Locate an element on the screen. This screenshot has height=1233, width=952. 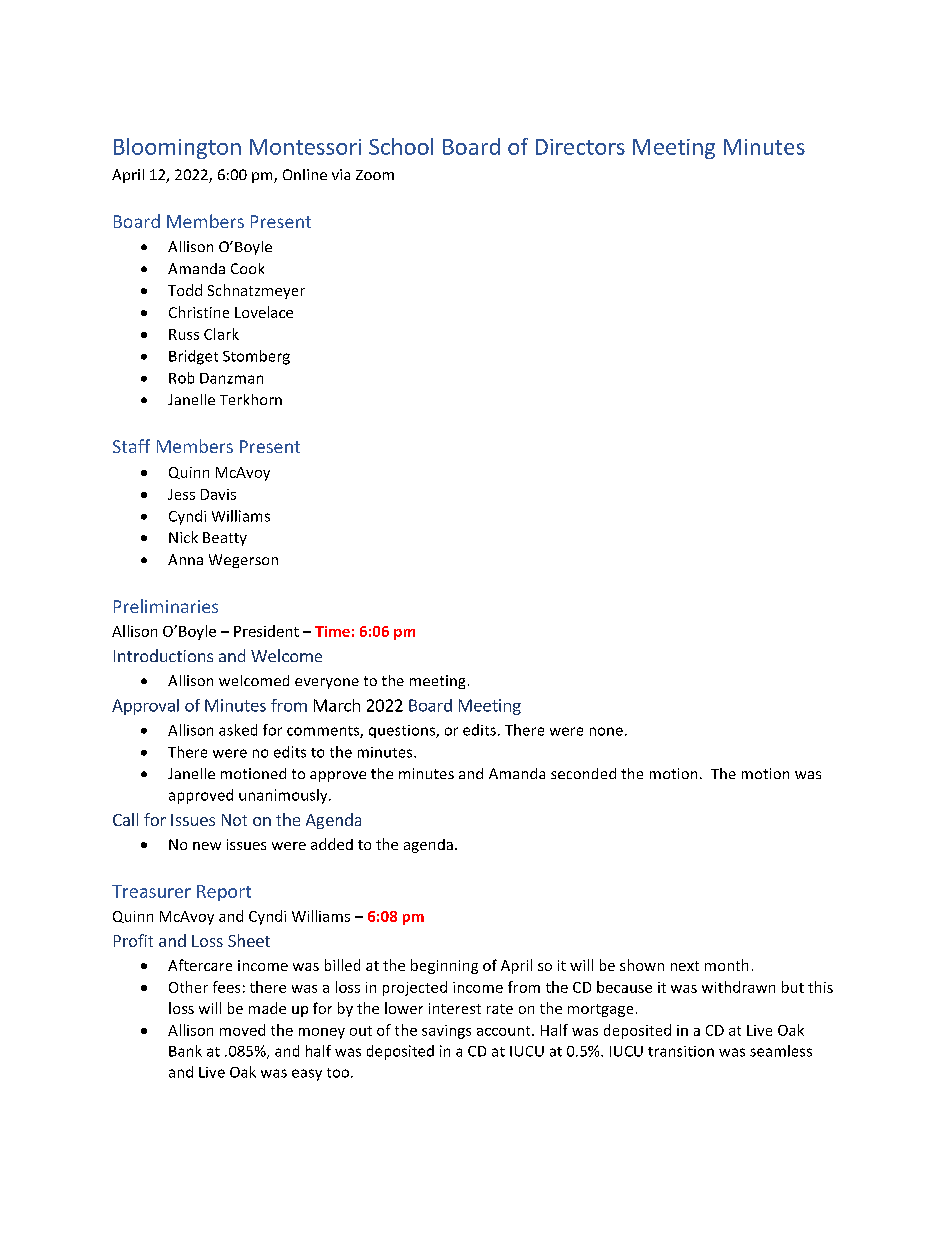
School is located at coordinates (401, 146).
